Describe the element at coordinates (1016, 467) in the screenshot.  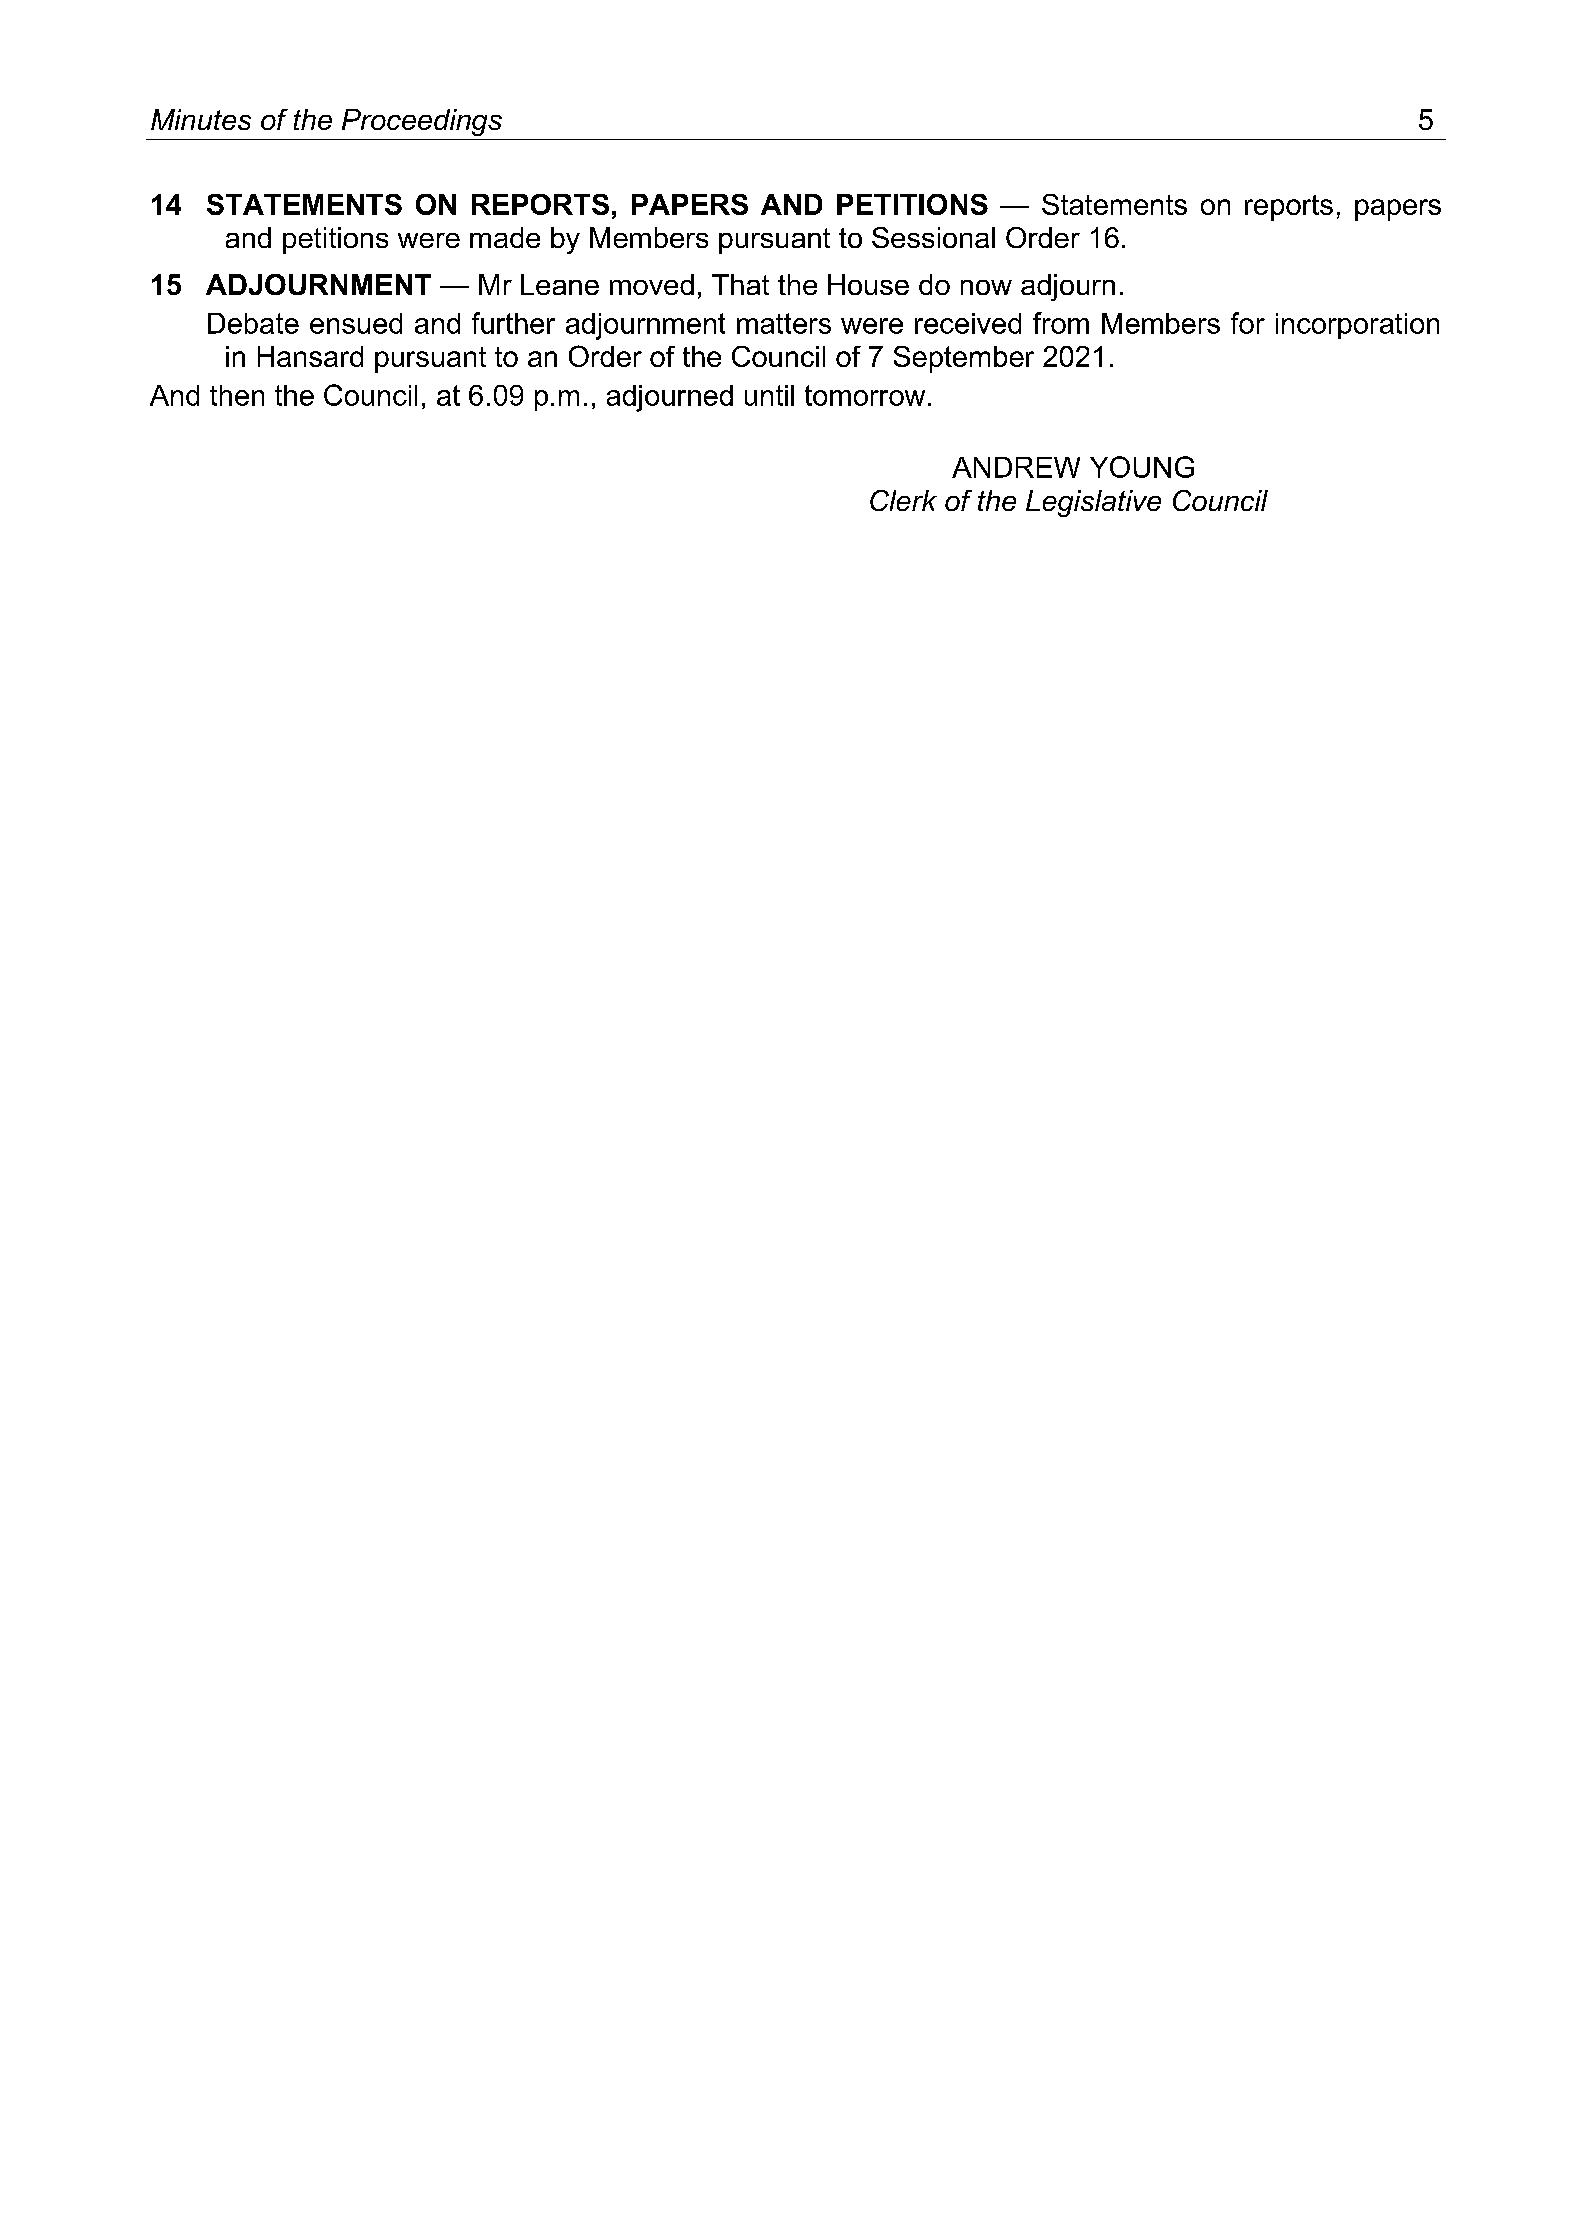
I see `ANDREW` at that location.
